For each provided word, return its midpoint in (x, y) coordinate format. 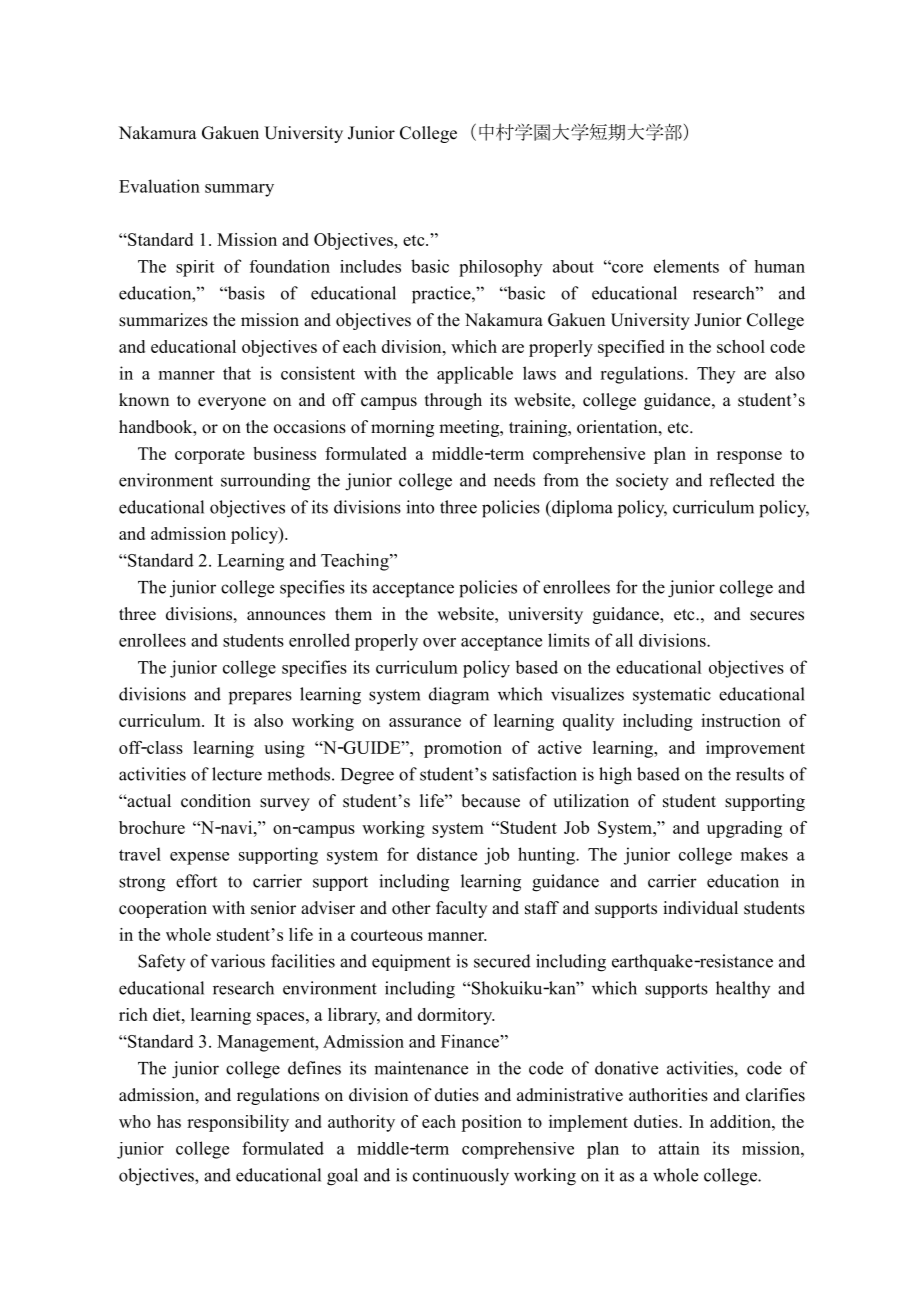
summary (239, 190)
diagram (459, 696)
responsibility (238, 1123)
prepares (260, 698)
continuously (461, 1177)
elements (686, 266)
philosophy (500, 268)
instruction (741, 720)
